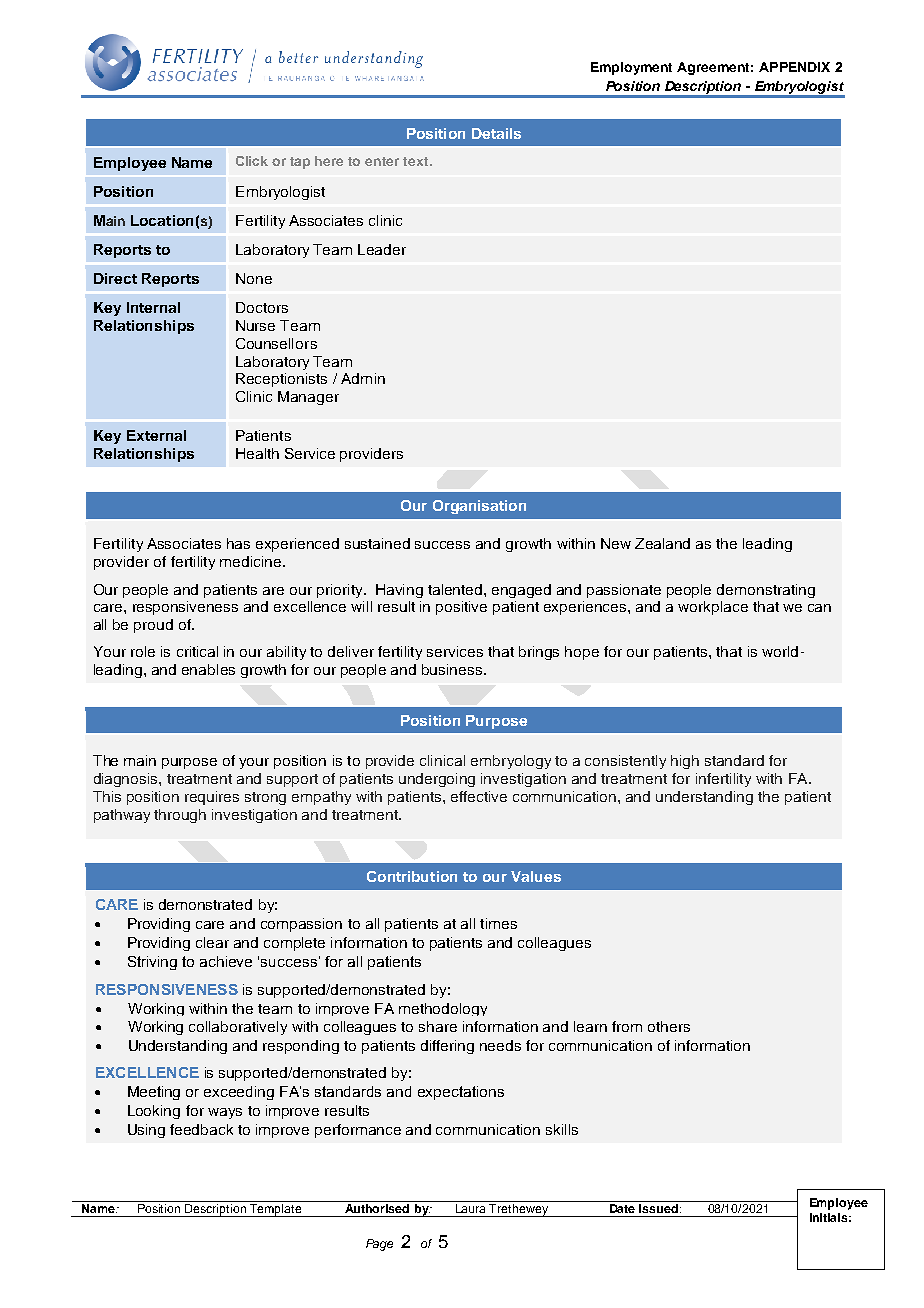 Image resolution: width=924 pixels, height=1308 pixels. I want to click on critical, so click(197, 651).
